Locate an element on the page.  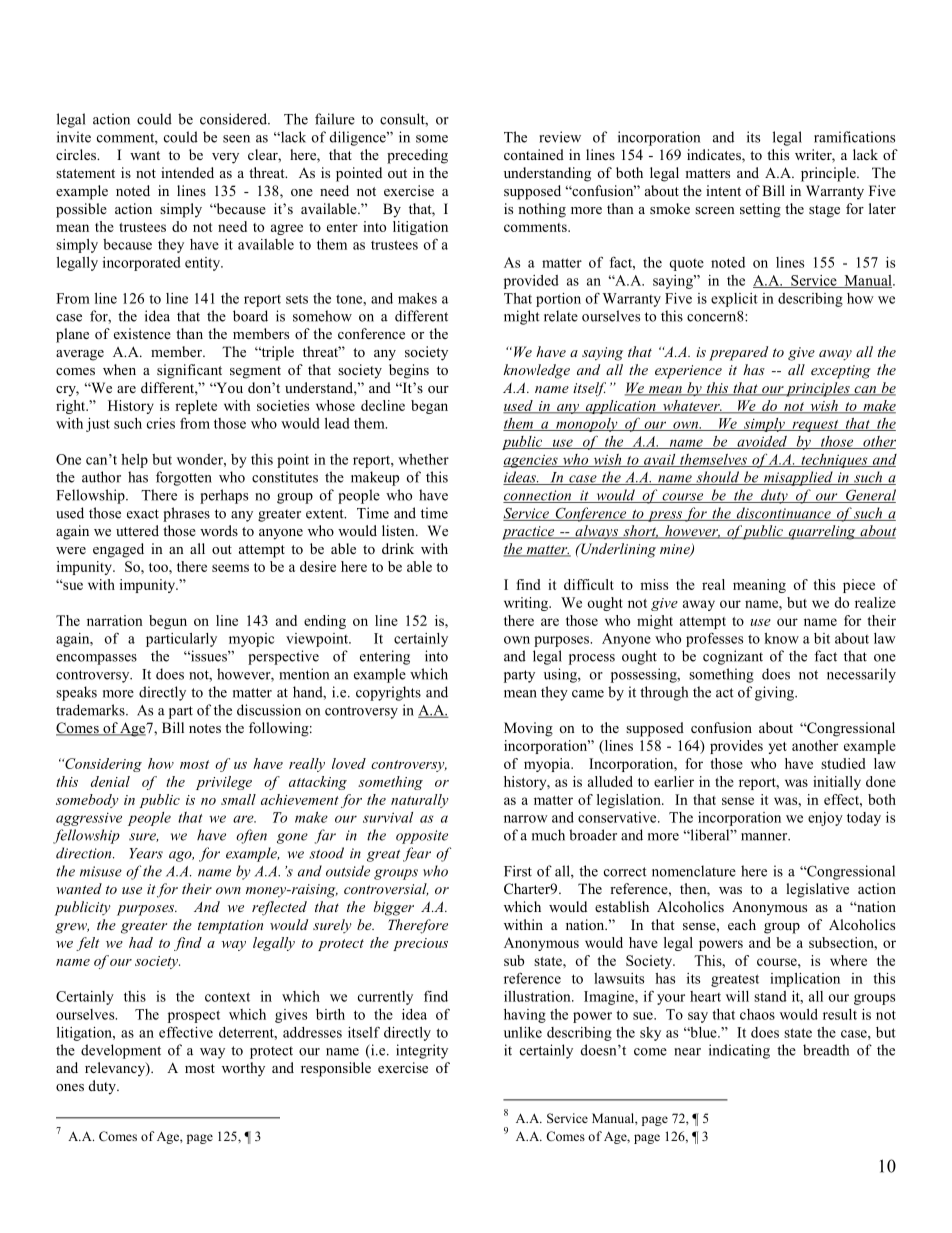
indicates is located at coordinates (715, 156).
